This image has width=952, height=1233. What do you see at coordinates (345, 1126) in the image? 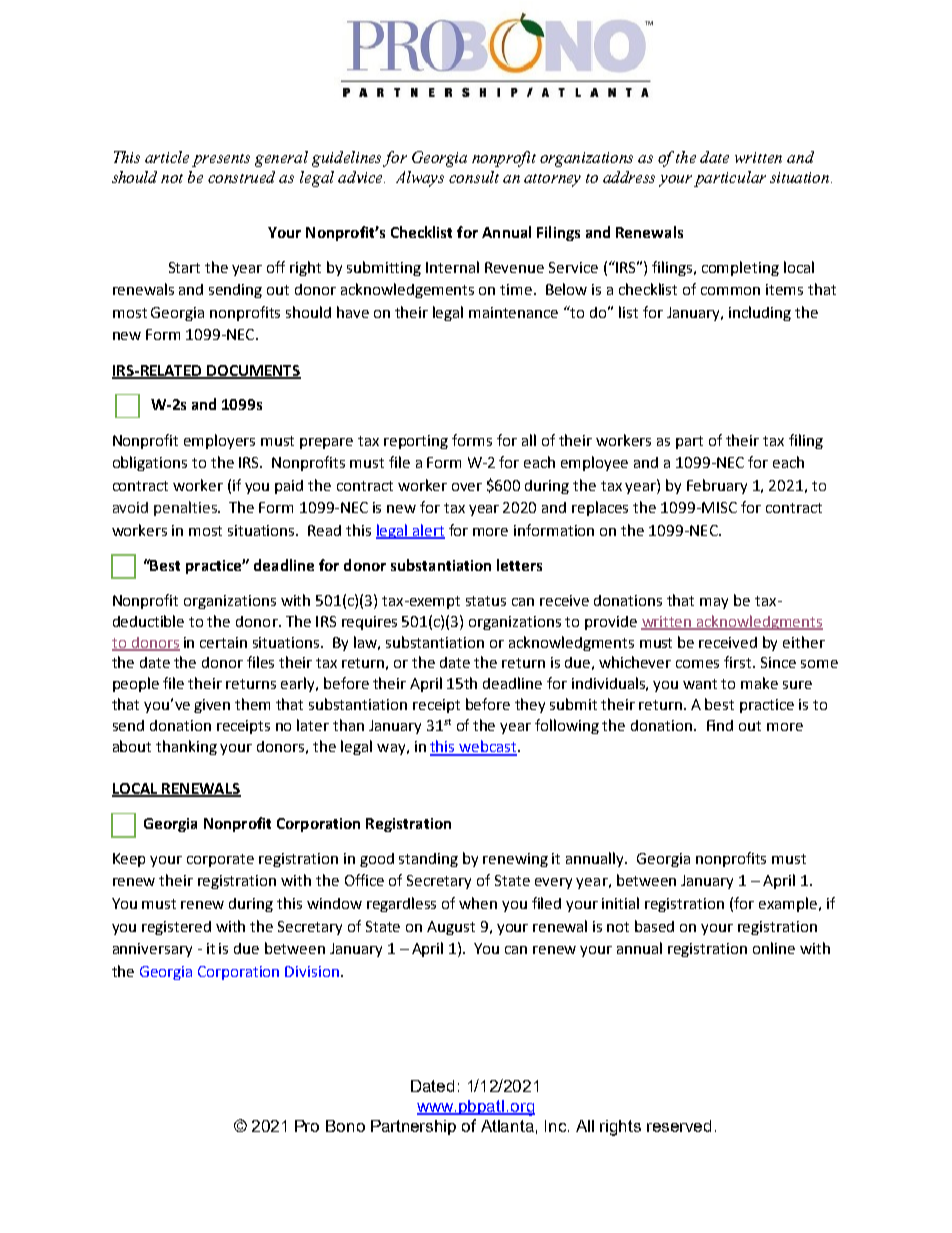
I see `Bono` at bounding box center [345, 1126].
